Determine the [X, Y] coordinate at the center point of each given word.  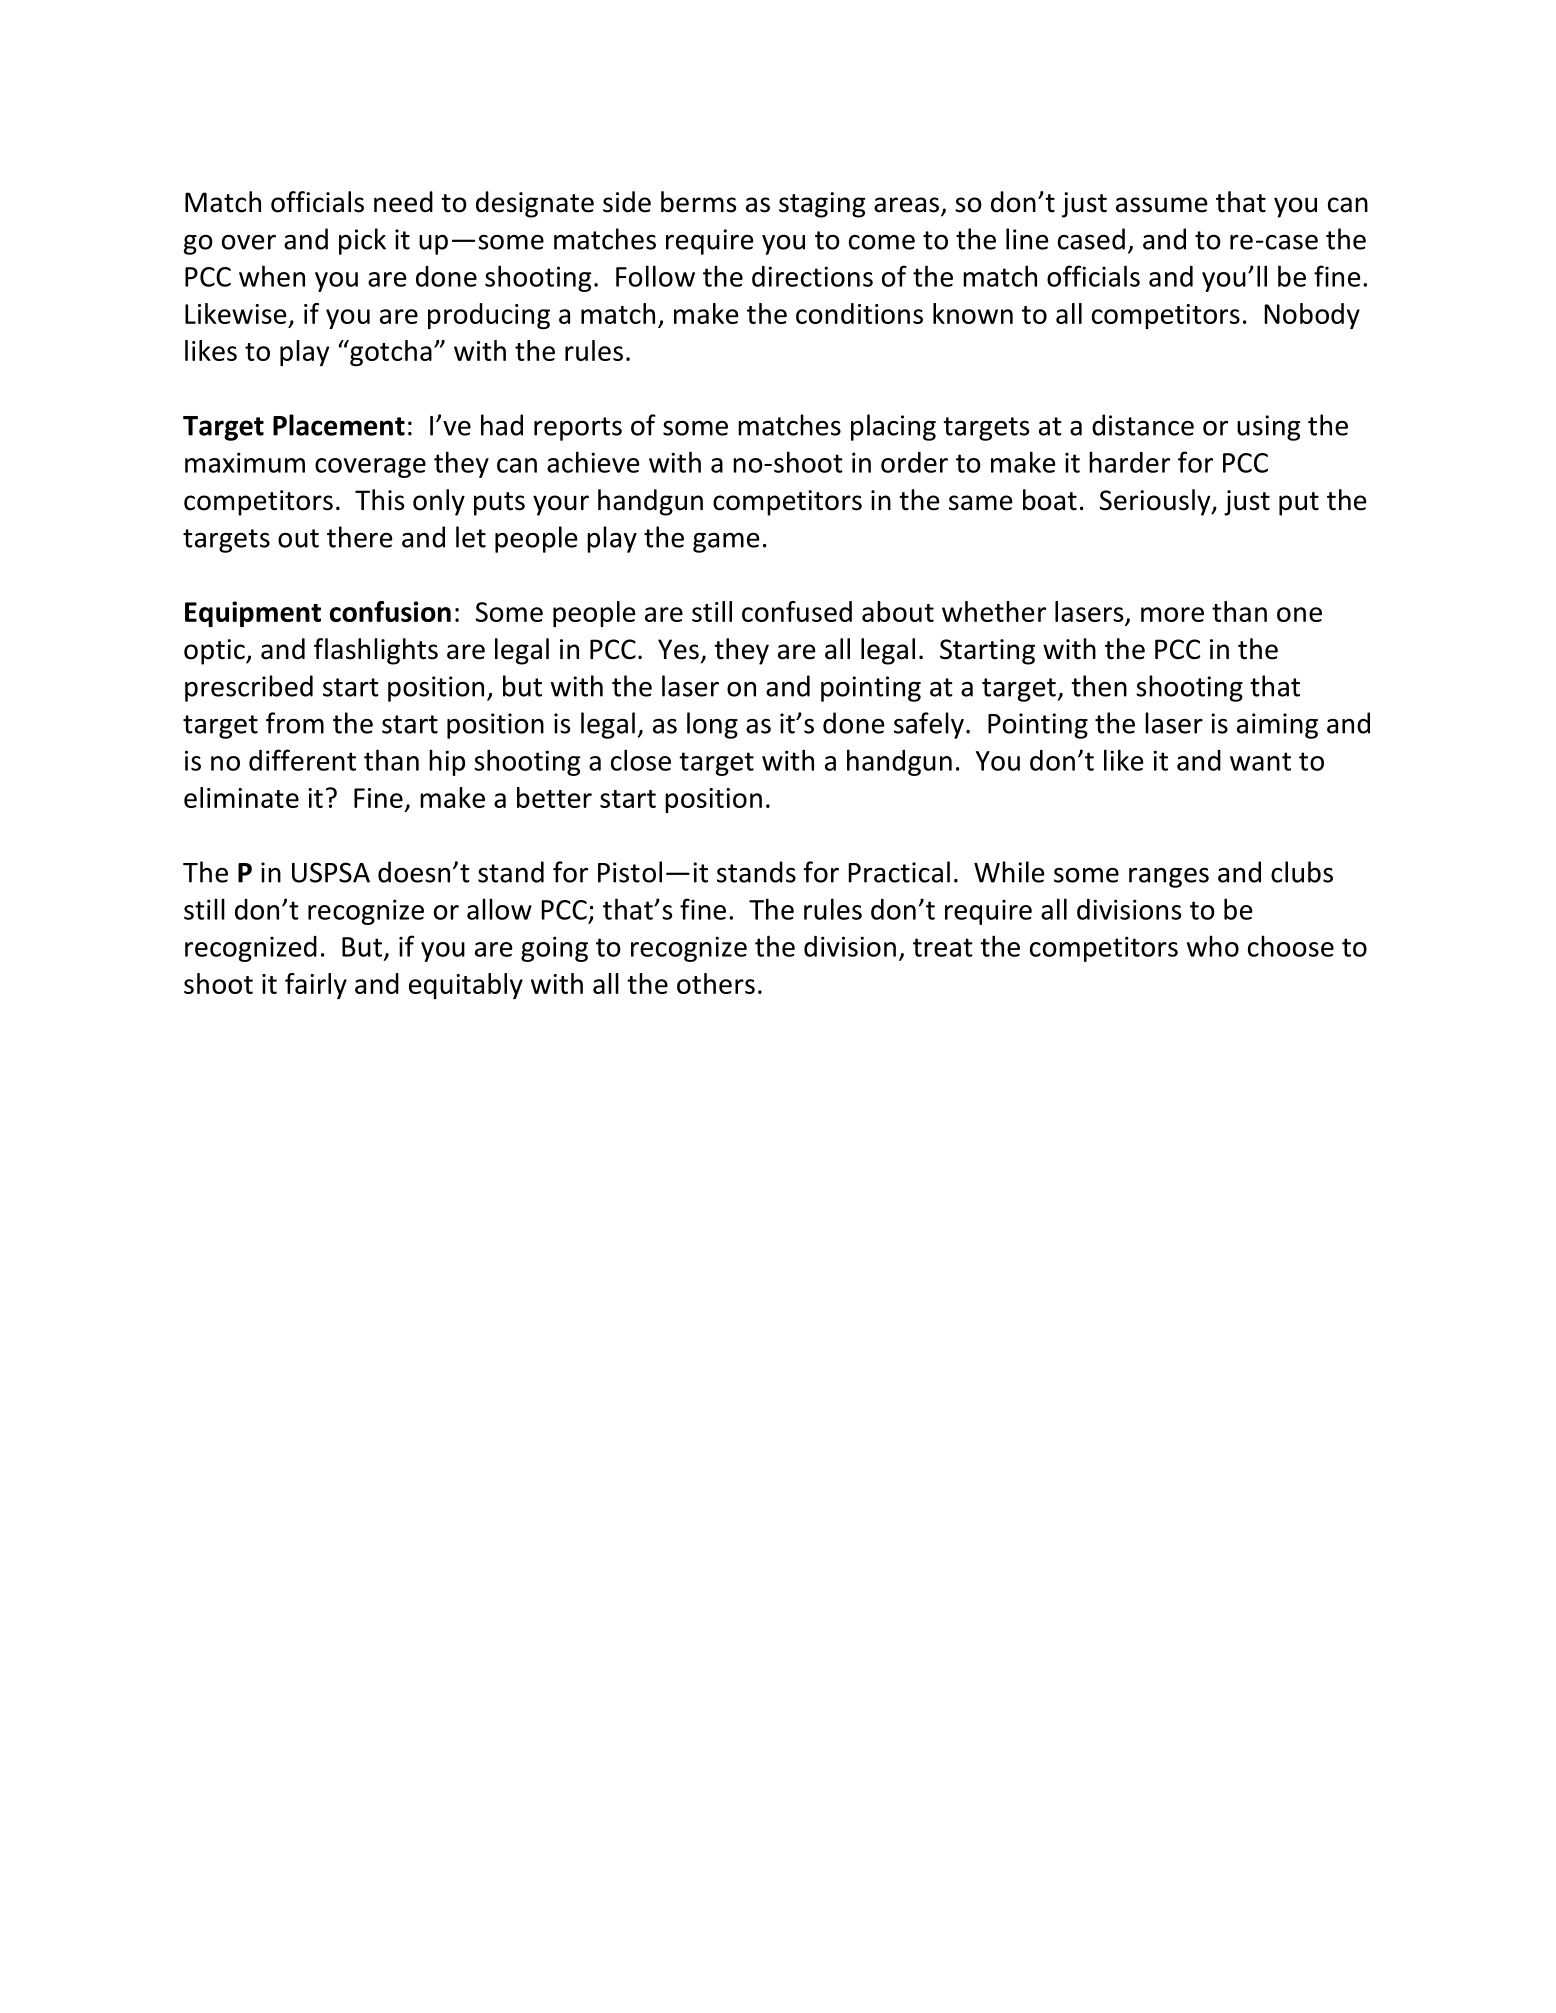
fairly [316, 986]
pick [362, 241]
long [712, 725]
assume [1161, 205]
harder [1129, 462]
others [716, 983]
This [379, 500]
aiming [1277, 726]
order [914, 462]
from [295, 723]
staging [822, 205]
